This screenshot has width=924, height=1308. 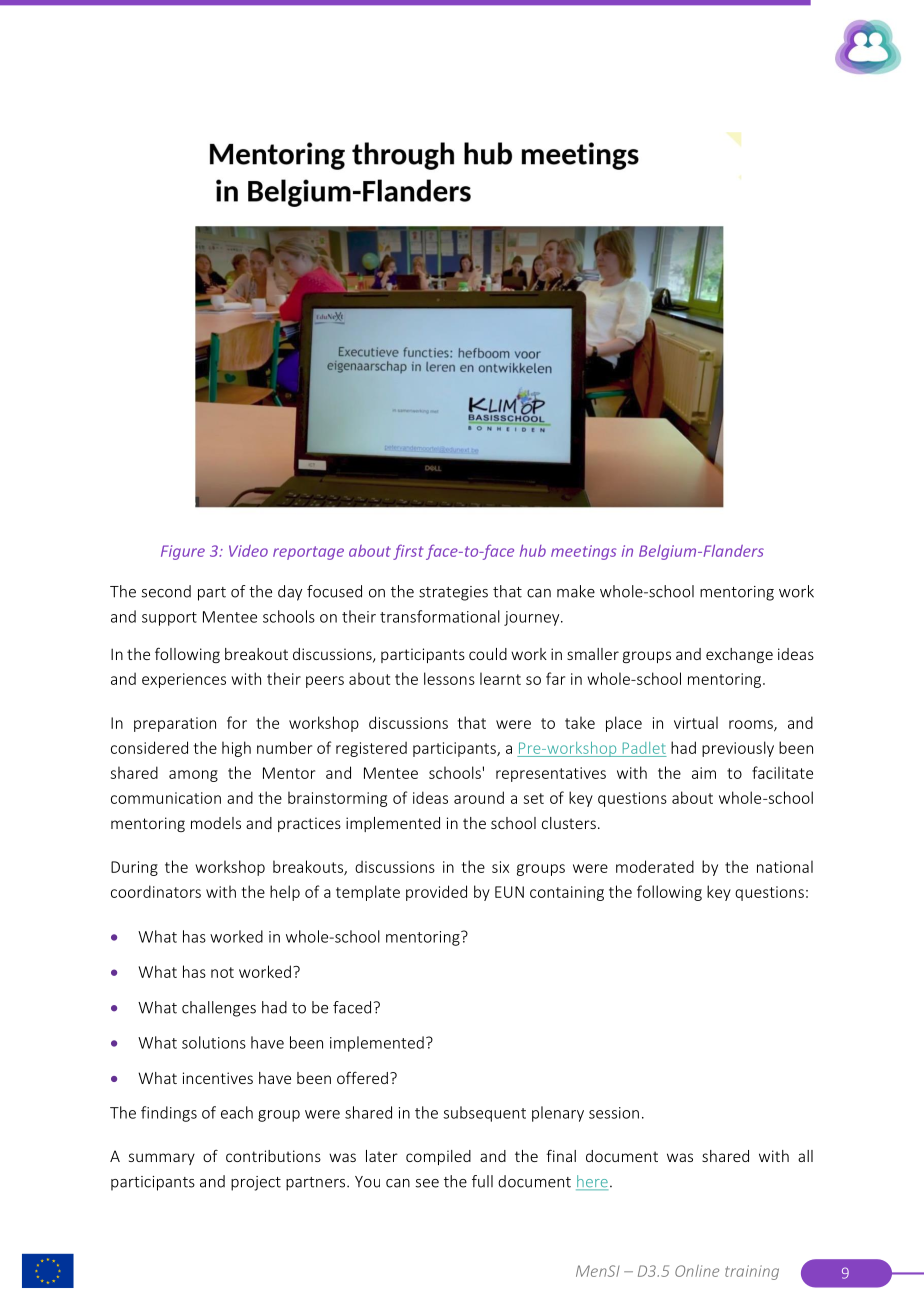 I want to click on registered, so click(x=371, y=749).
